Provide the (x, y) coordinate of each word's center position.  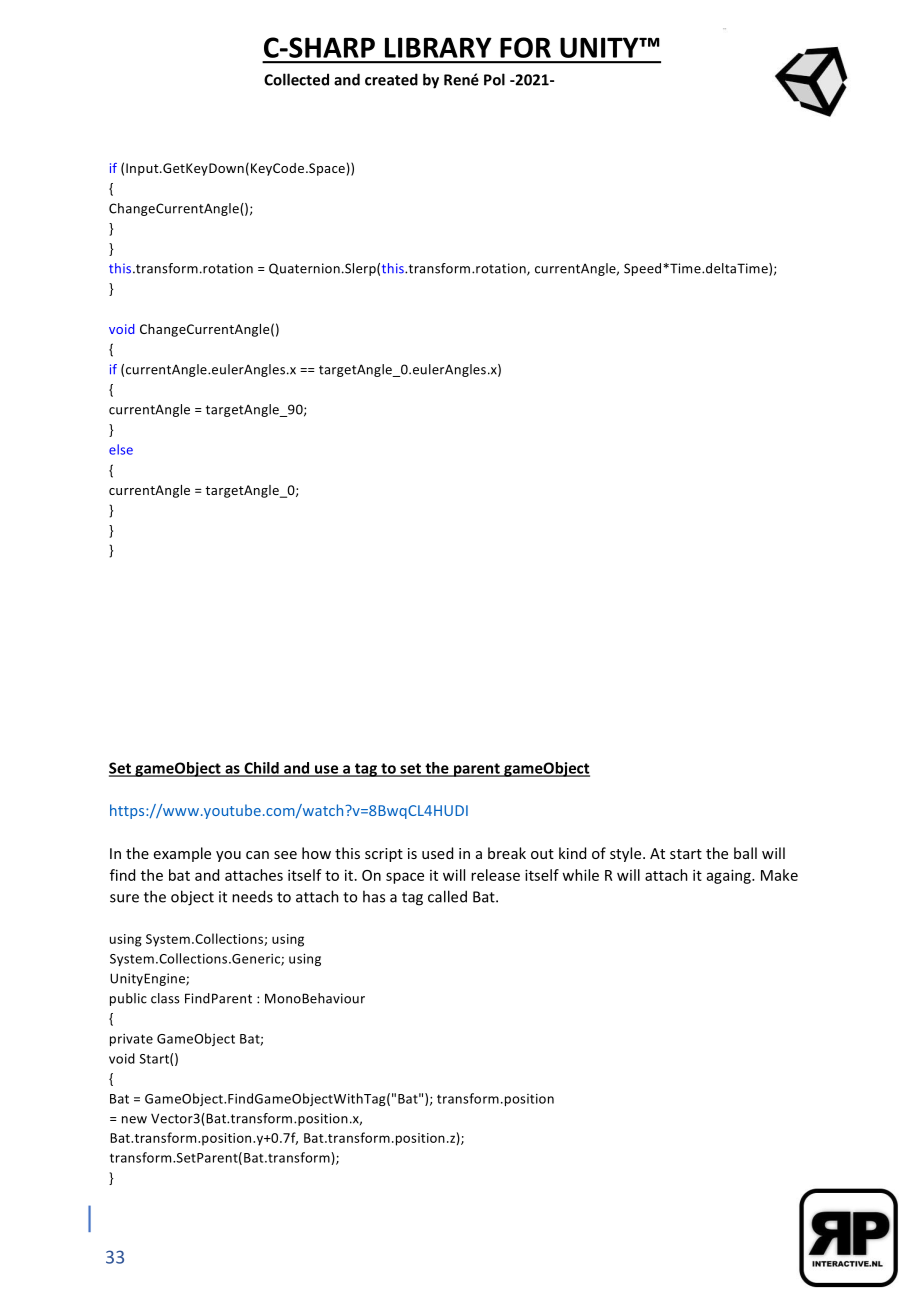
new (134, 1120)
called (447, 896)
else (121, 449)
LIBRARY (438, 47)
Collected (296, 79)
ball (745, 853)
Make (779, 875)
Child (261, 769)
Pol (494, 79)
